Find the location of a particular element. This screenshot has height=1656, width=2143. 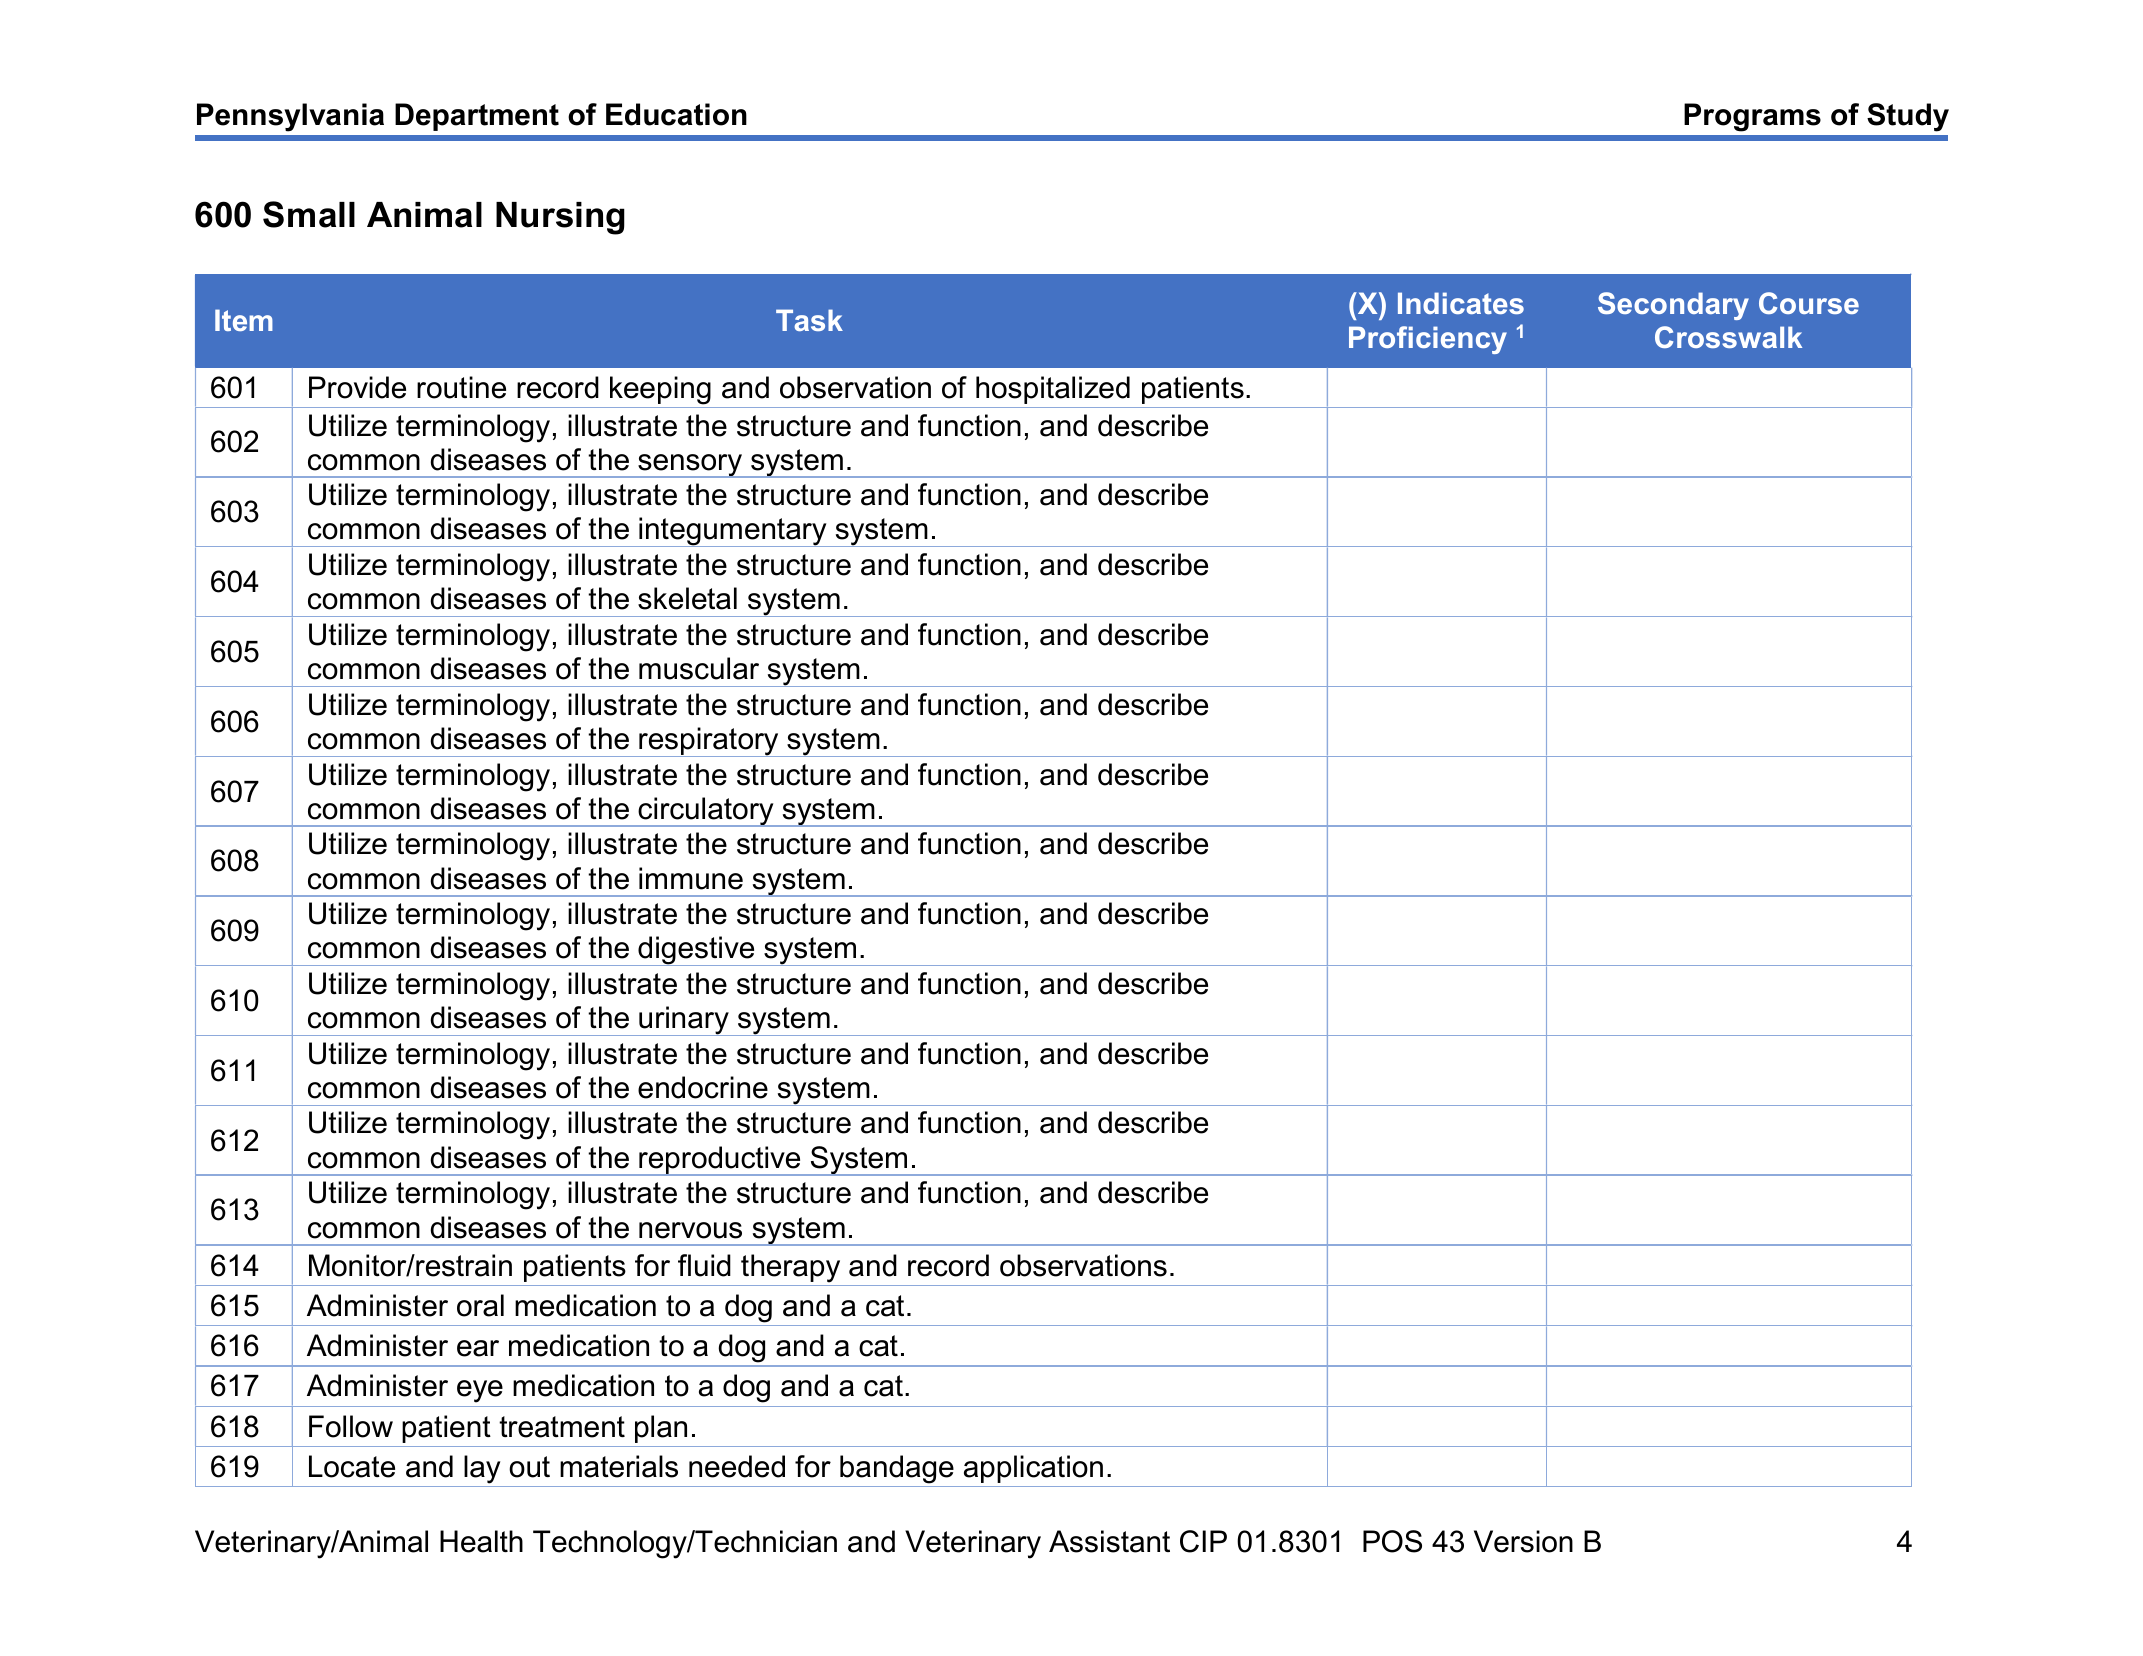

Crosswalk is located at coordinates (1728, 337).
